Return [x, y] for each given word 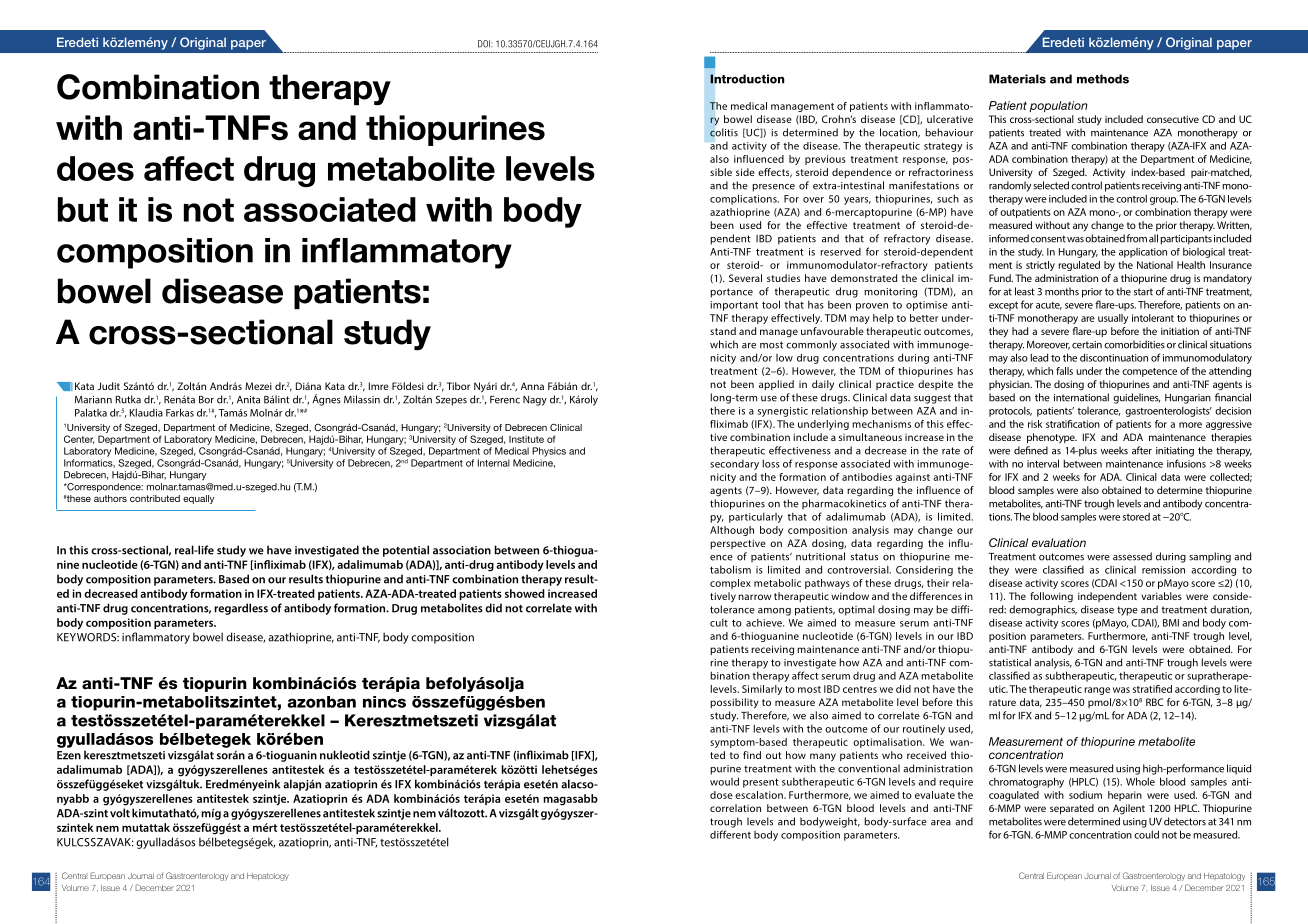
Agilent [1129, 809]
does [95, 168]
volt [120, 813]
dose [721, 795]
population [1058, 106]
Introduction [747, 79]
